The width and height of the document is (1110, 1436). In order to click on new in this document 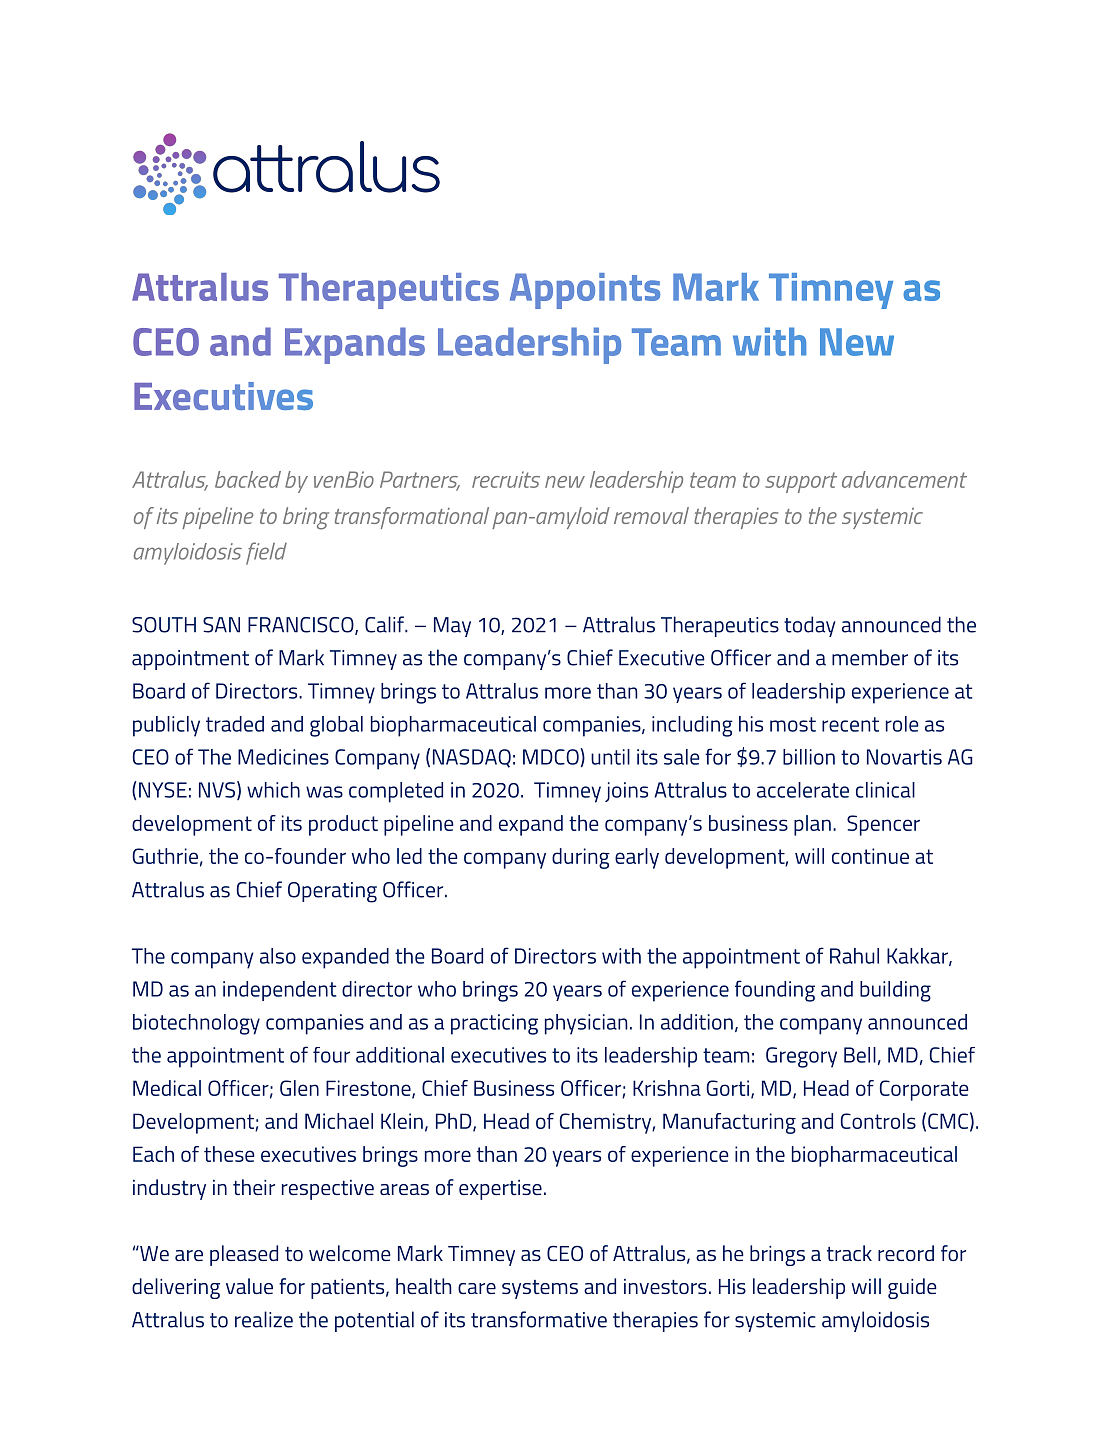, I will do `click(565, 482)`.
